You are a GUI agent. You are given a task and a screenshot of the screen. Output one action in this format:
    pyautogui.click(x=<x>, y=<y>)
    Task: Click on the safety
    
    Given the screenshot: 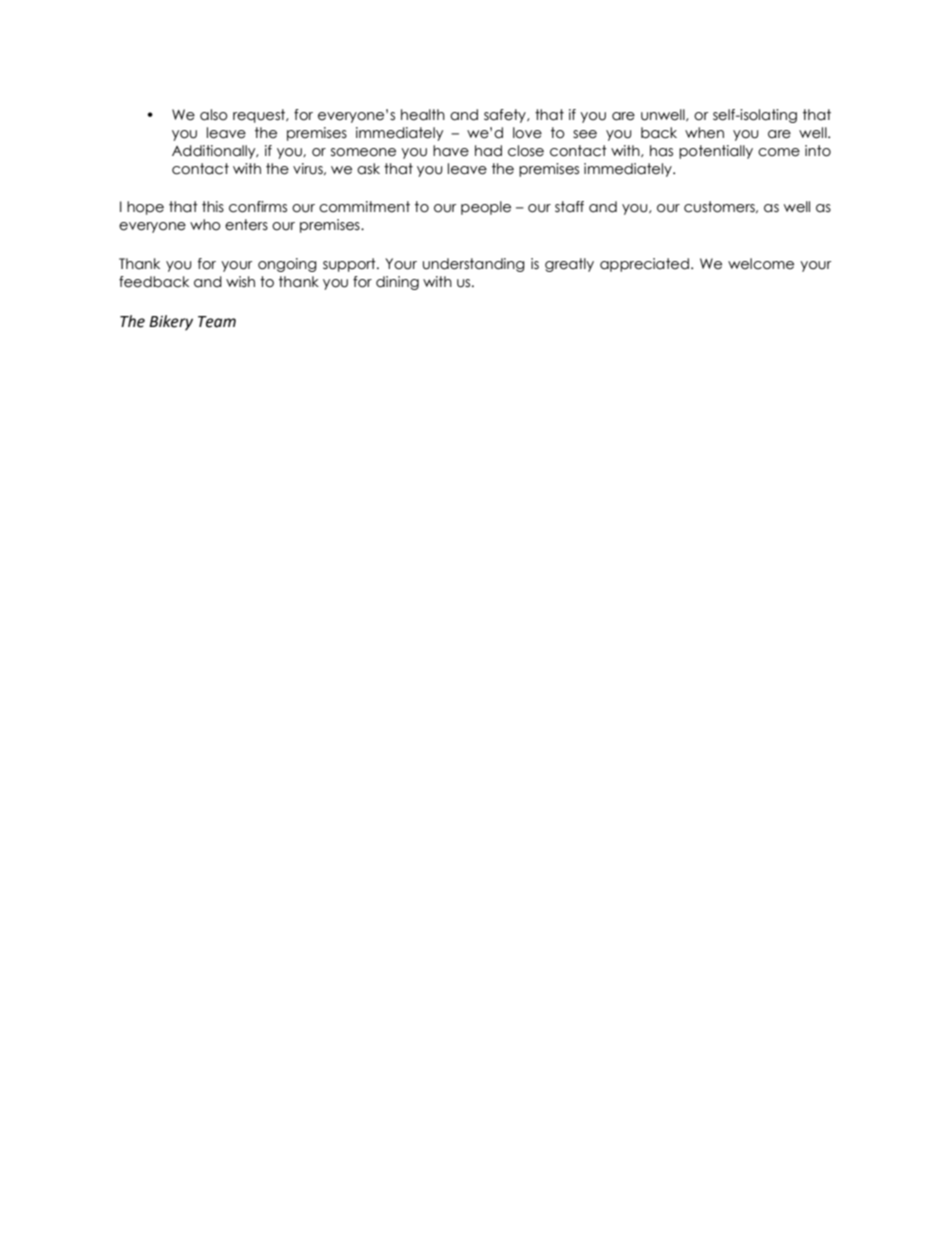 What is the action you would take?
    pyautogui.click(x=506, y=116)
